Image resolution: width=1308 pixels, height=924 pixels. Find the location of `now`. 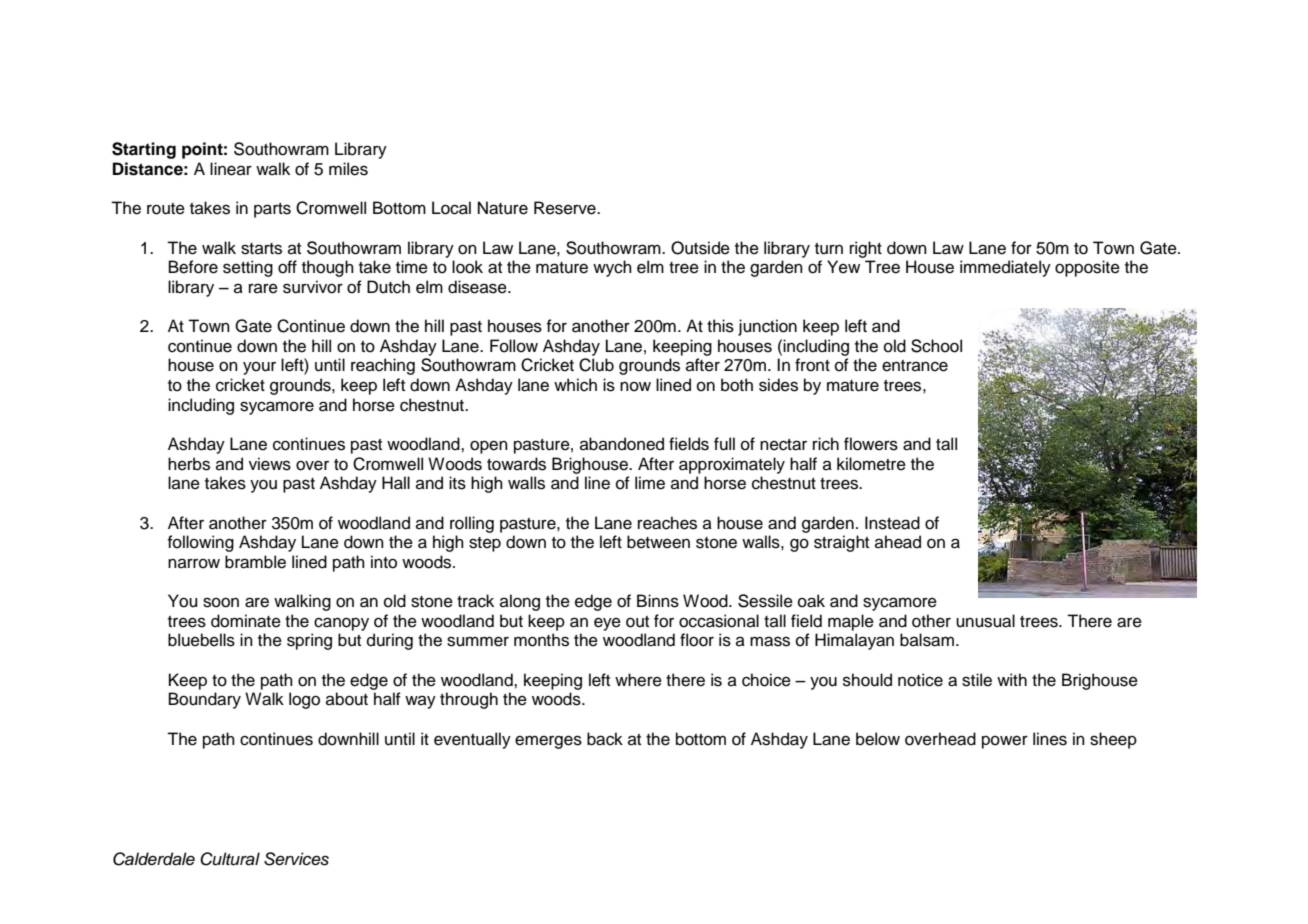

now is located at coordinates (635, 387).
